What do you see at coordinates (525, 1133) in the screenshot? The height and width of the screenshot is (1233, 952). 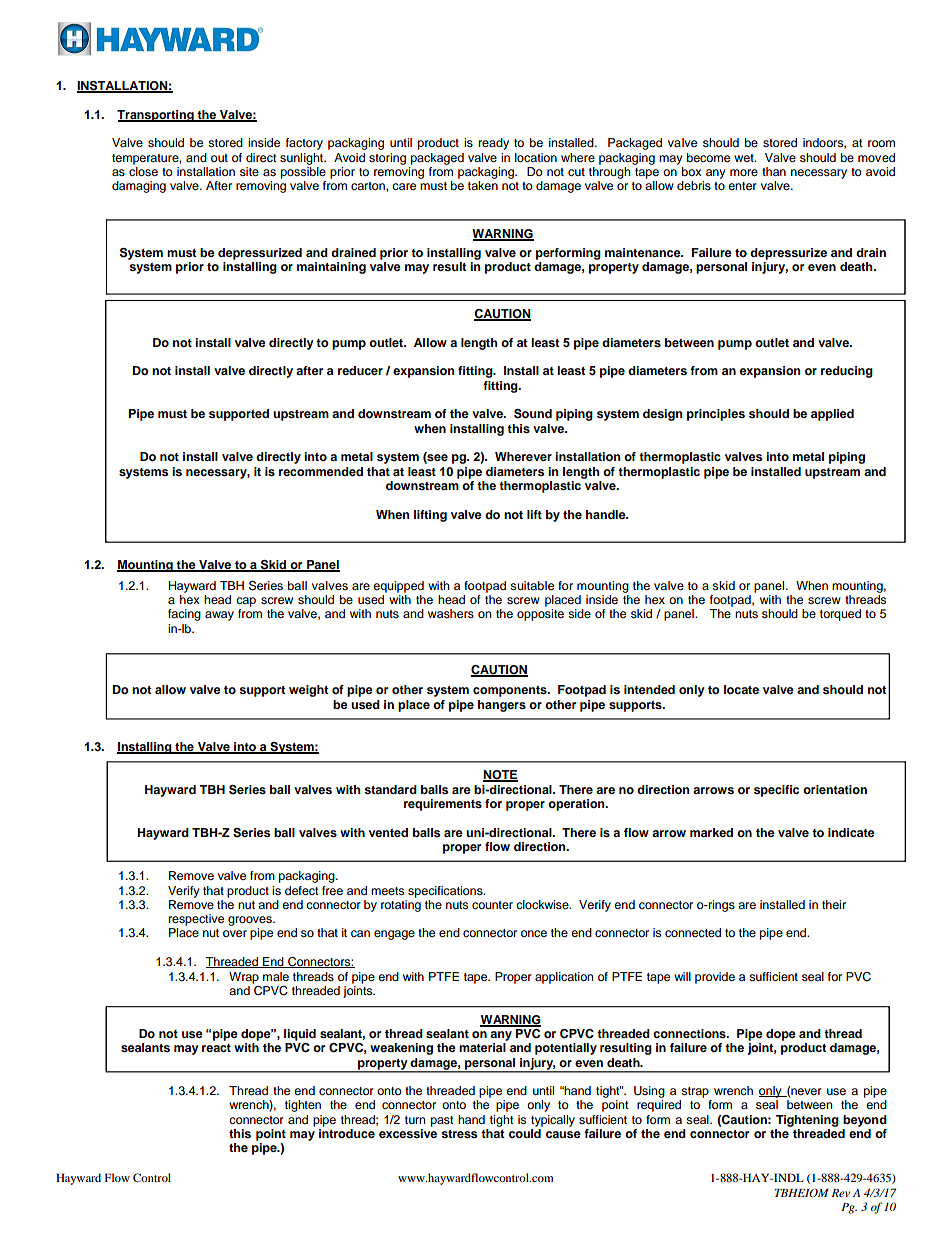 I see `could` at bounding box center [525, 1133].
